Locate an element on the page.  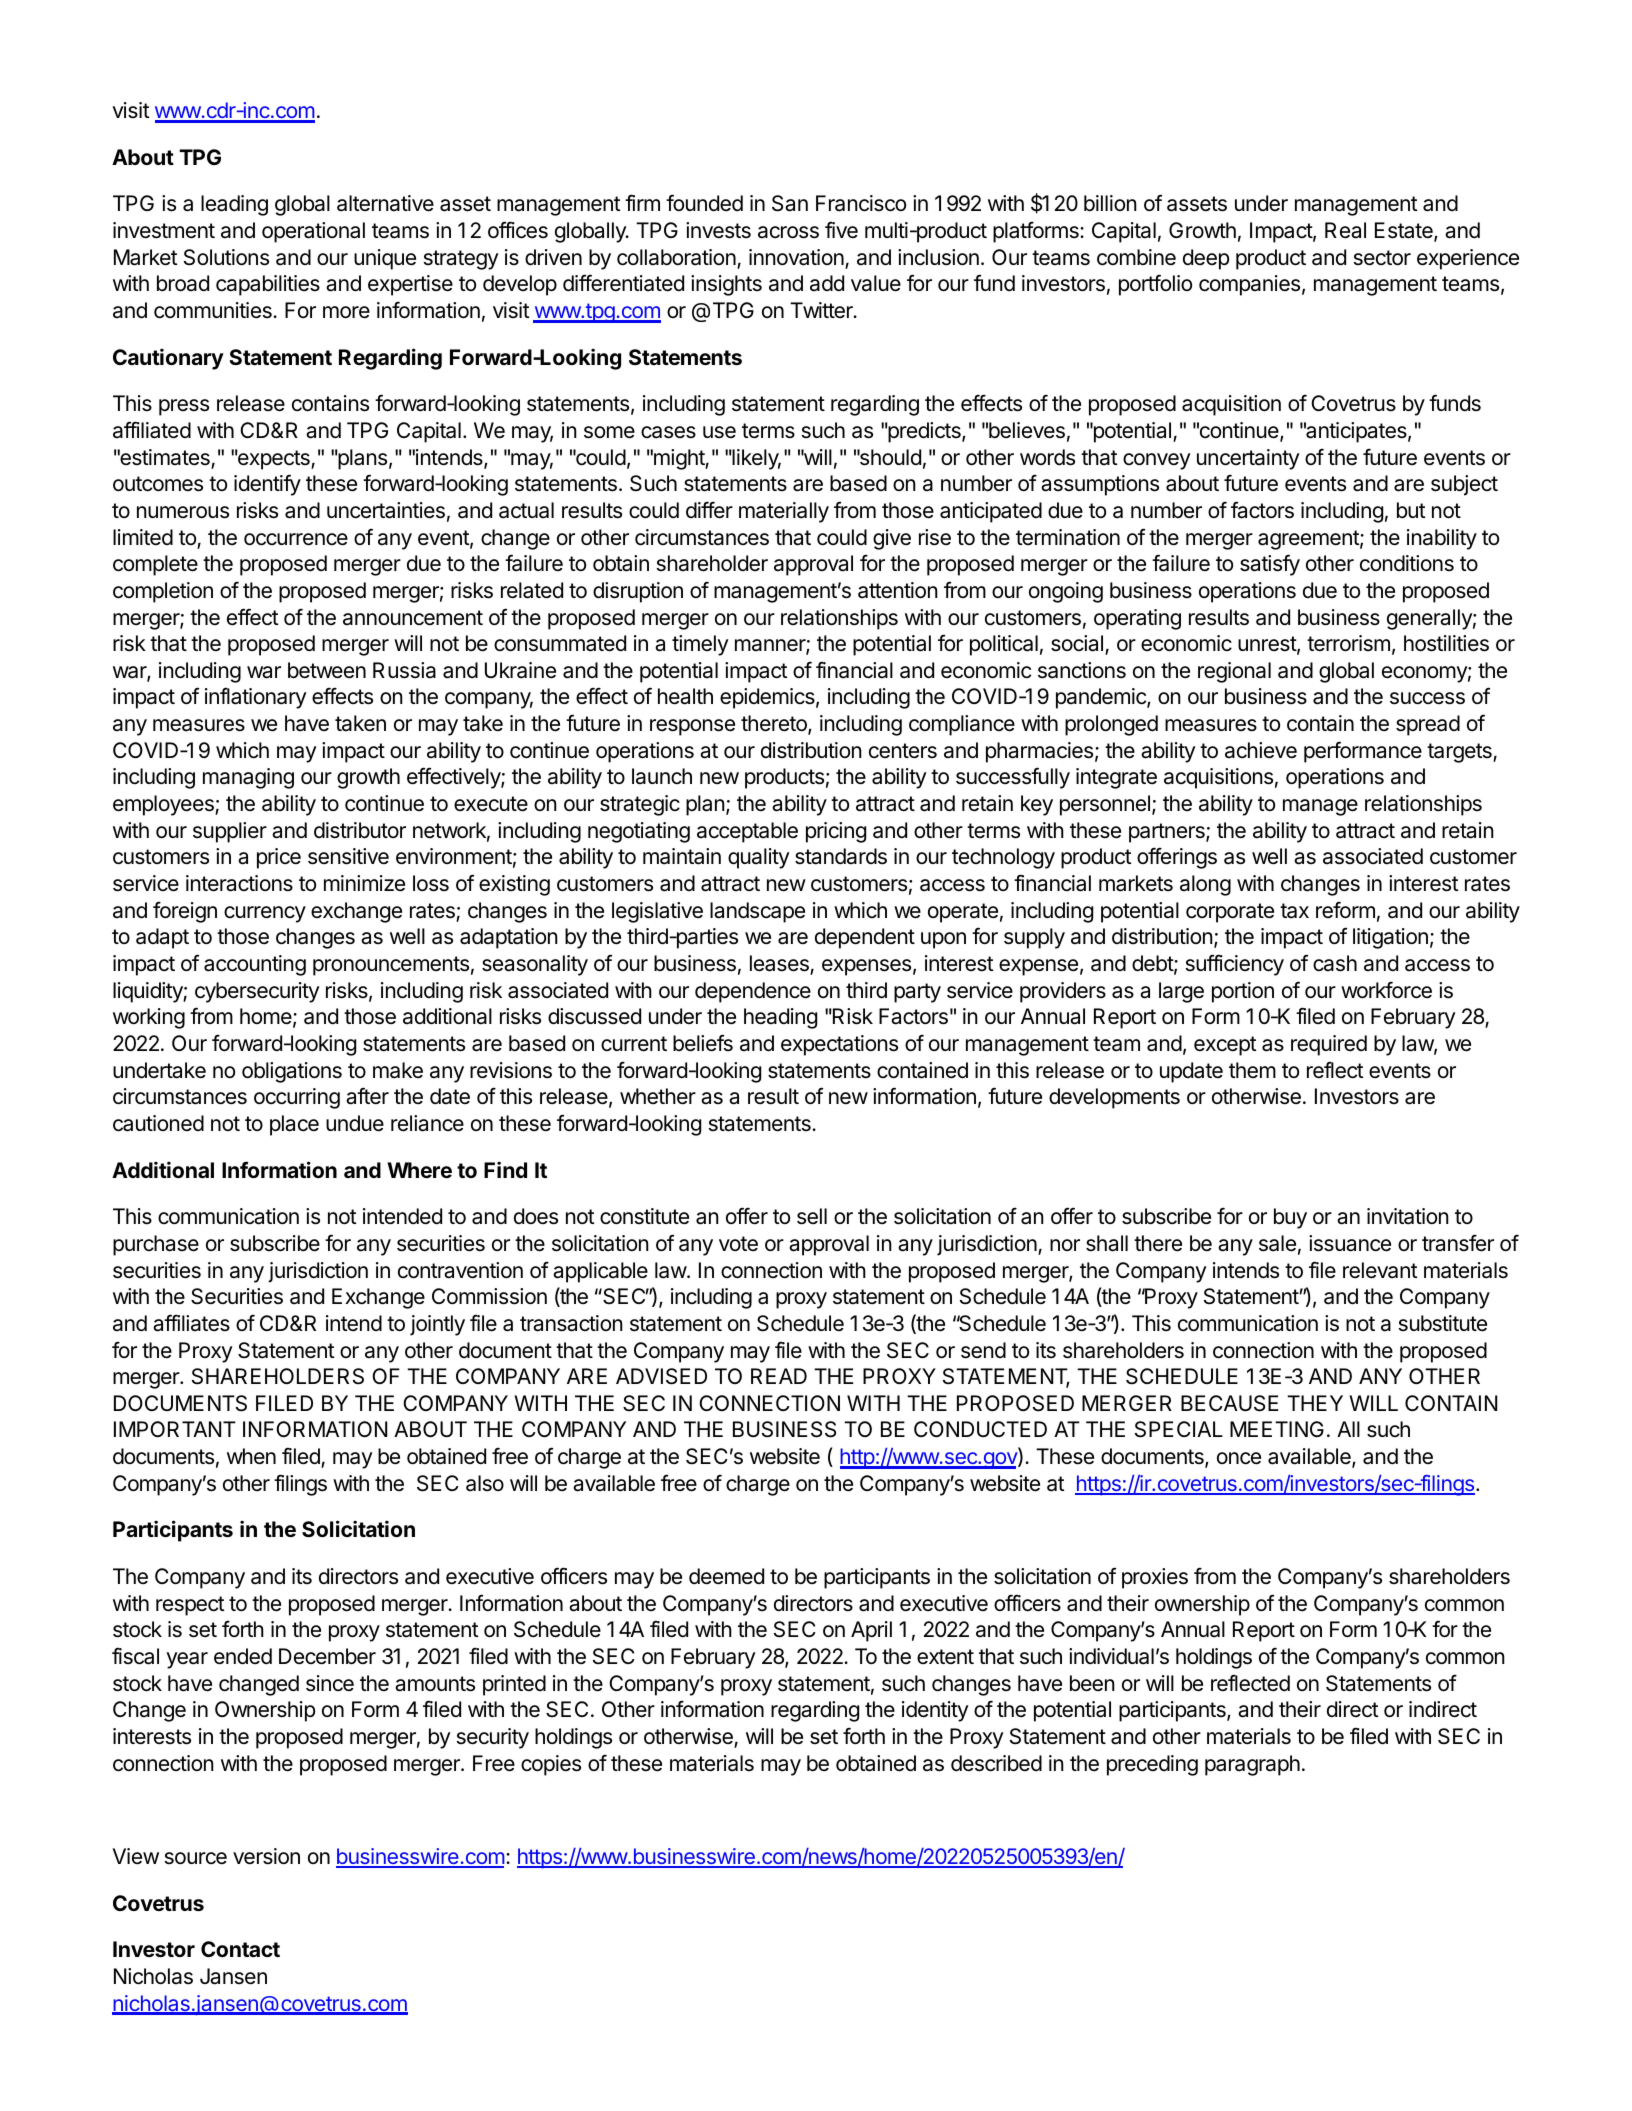
expectations is located at coordinates (839, 1045).
